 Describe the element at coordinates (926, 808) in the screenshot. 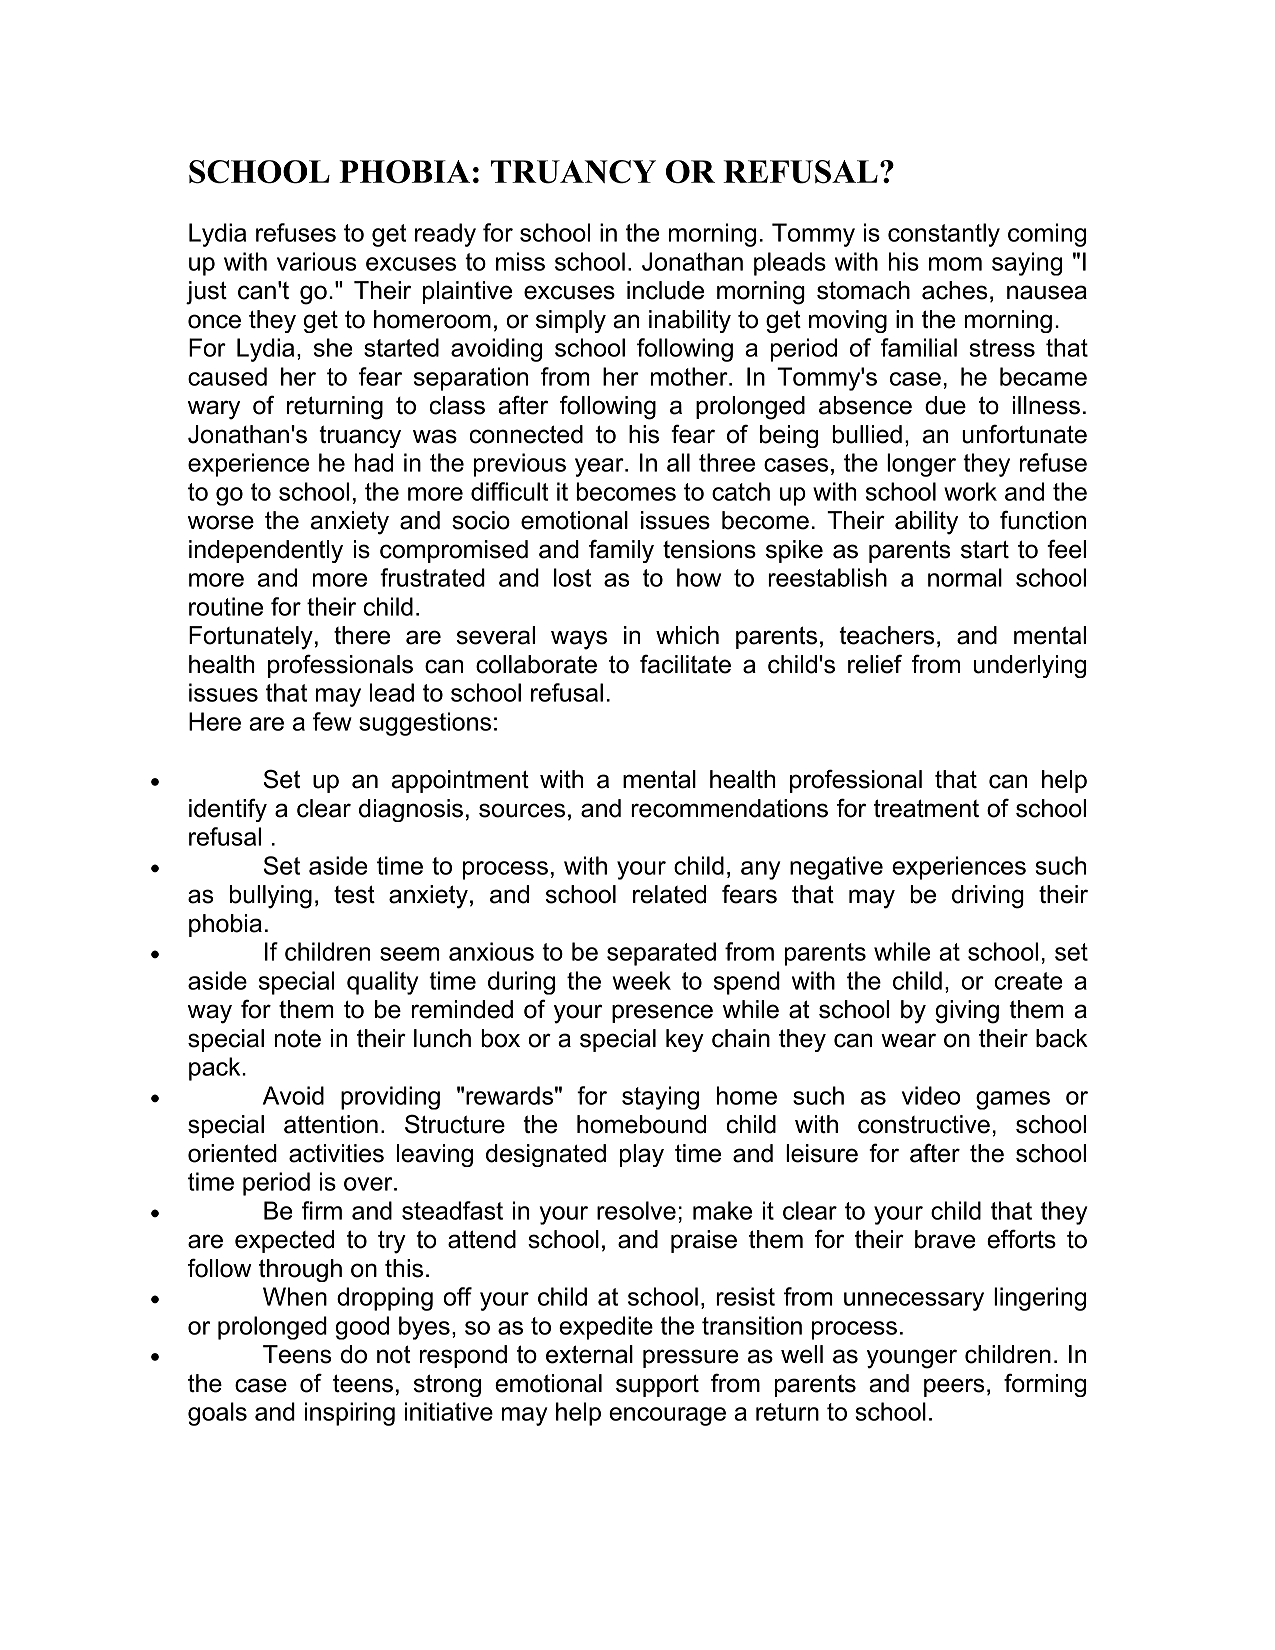

I see `treatment` at that location.
